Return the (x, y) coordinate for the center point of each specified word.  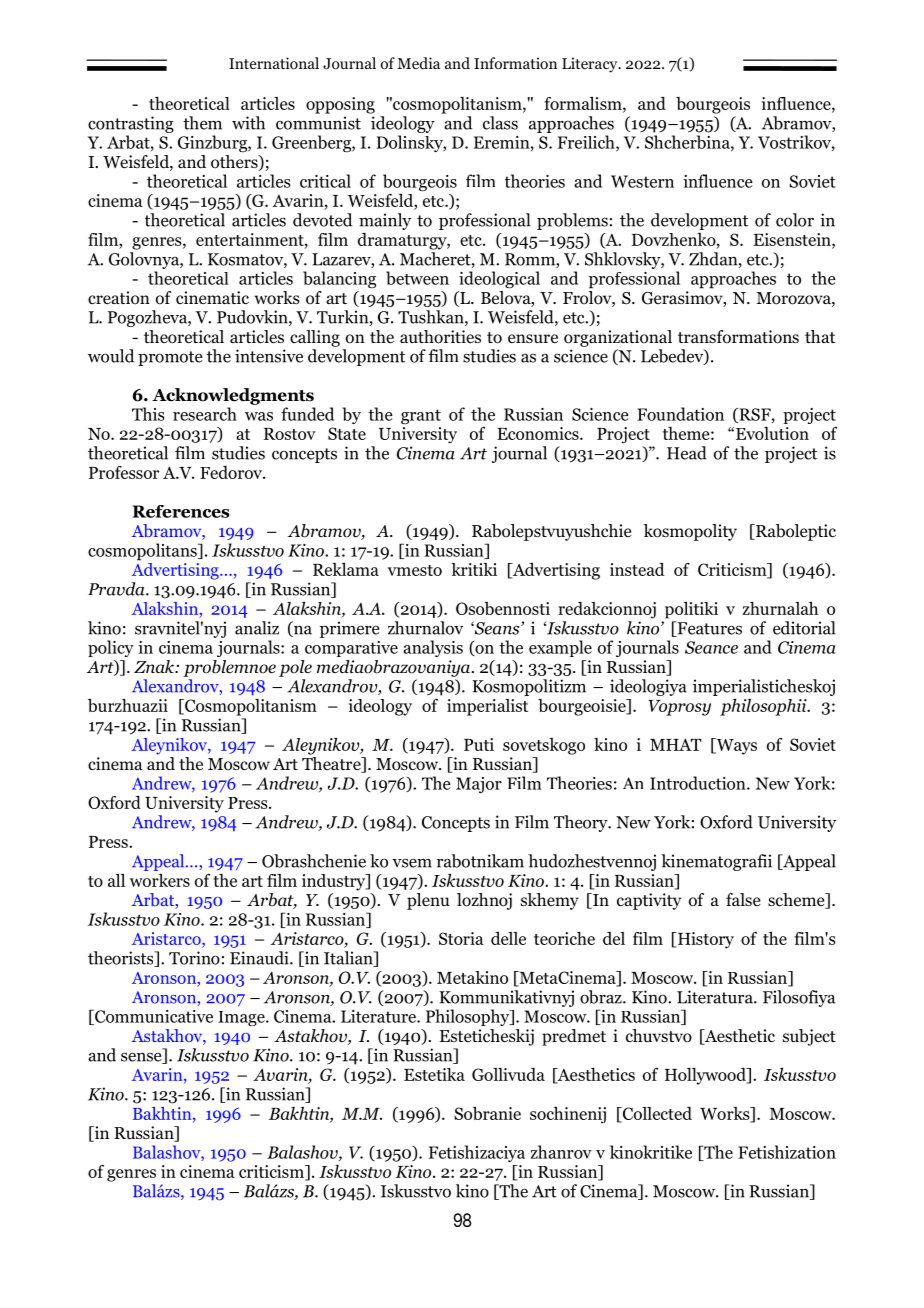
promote (170, 358)
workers (160, 880)
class (500, 123)
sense (142, 1058)
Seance (711, 647)
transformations (738, 337)
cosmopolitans (143, 552)
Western (642, 181)
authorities (440, 337)
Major (479, 785)
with (248, 123)
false (743, 899)
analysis (433, 648)
